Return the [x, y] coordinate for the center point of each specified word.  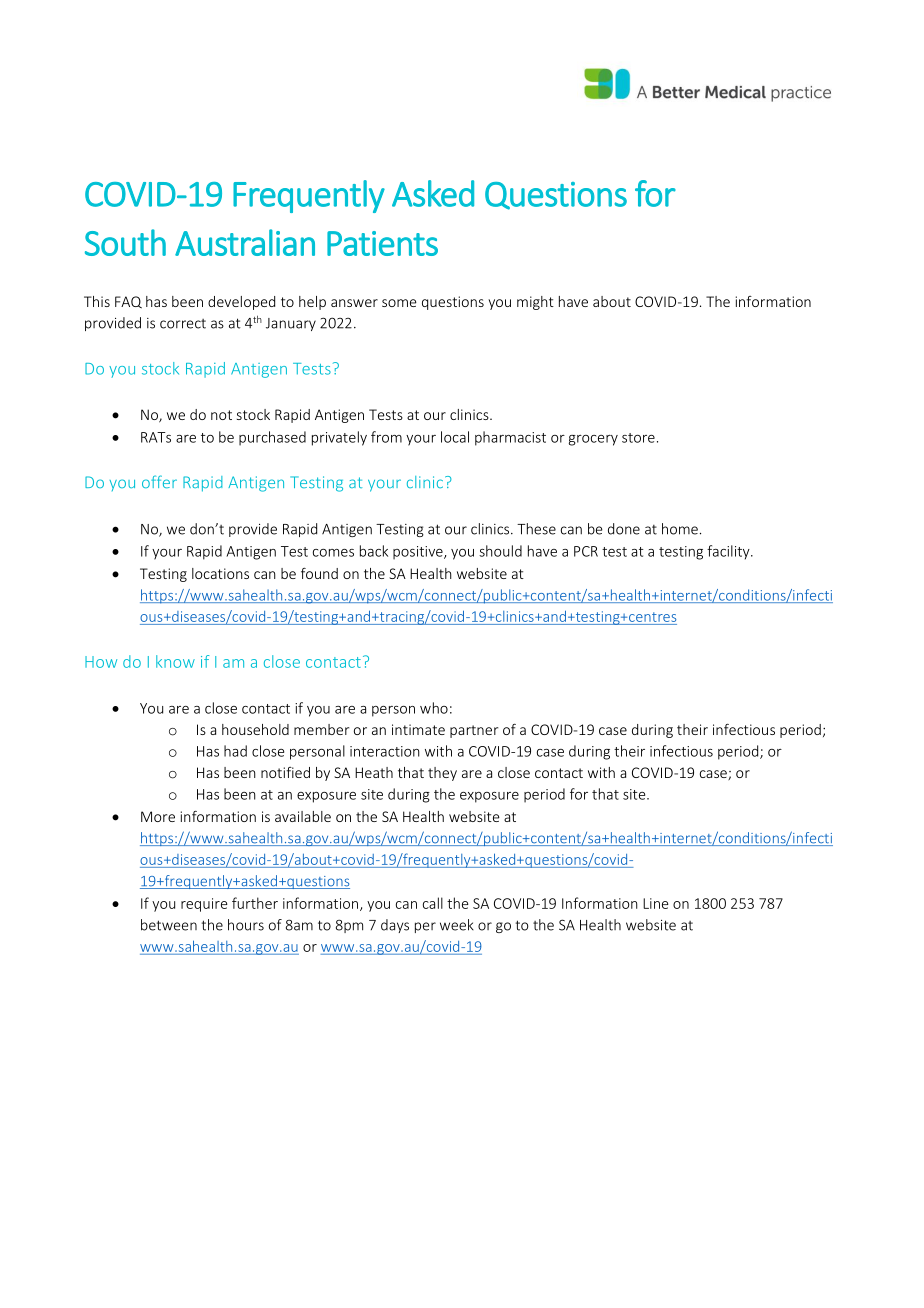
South [125, 242]
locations [220, 573]
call [433, 903]
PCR [586, 551]
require [204, 905]
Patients [382, 243]
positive [419, 553]
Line [656, 903]
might [535, 303]
